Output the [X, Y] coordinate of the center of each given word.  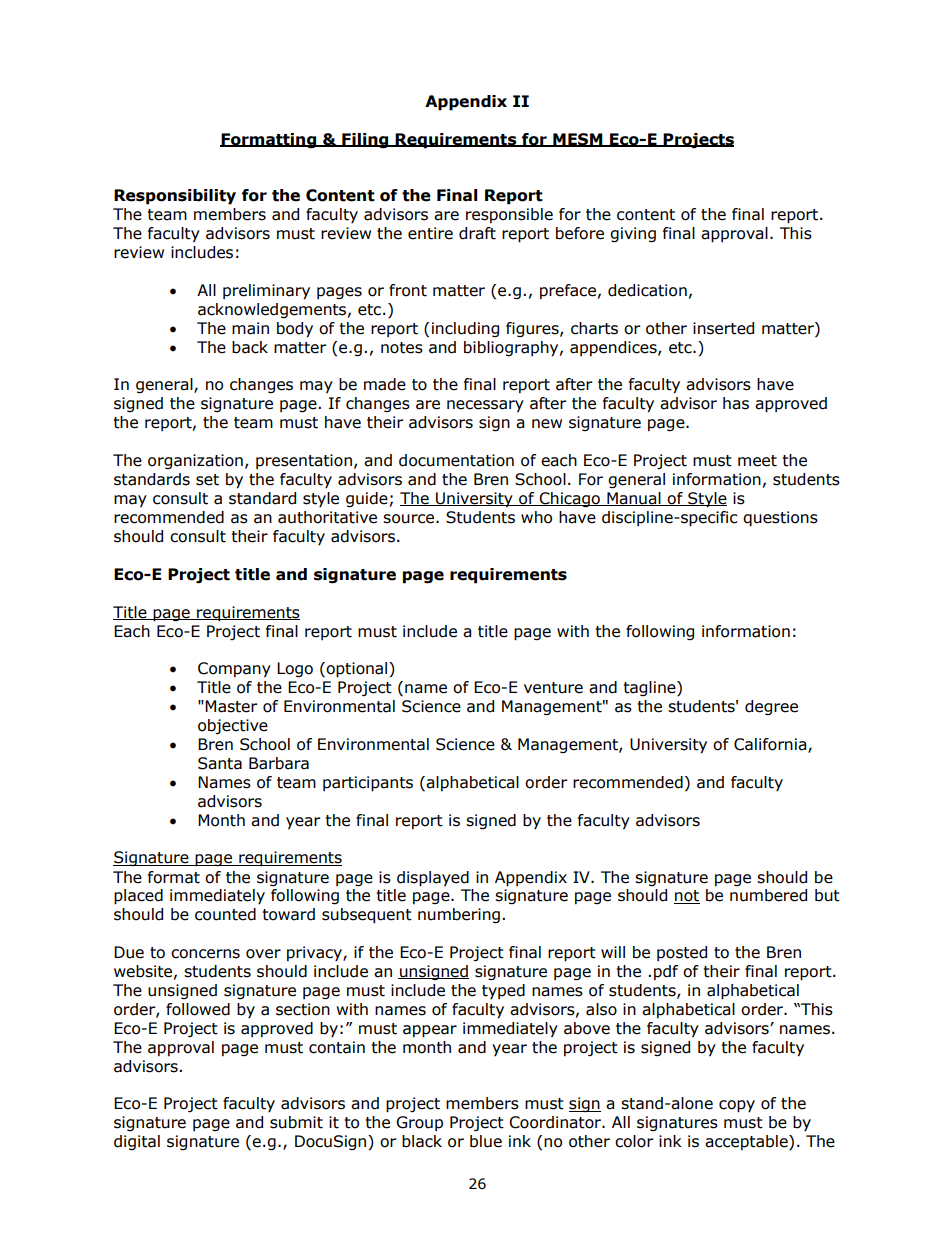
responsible [509, 215]
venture [553, 688]
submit [296, 1122]
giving [633, 234]
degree [771, 707]
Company [234, 670]
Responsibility [175, 197]
